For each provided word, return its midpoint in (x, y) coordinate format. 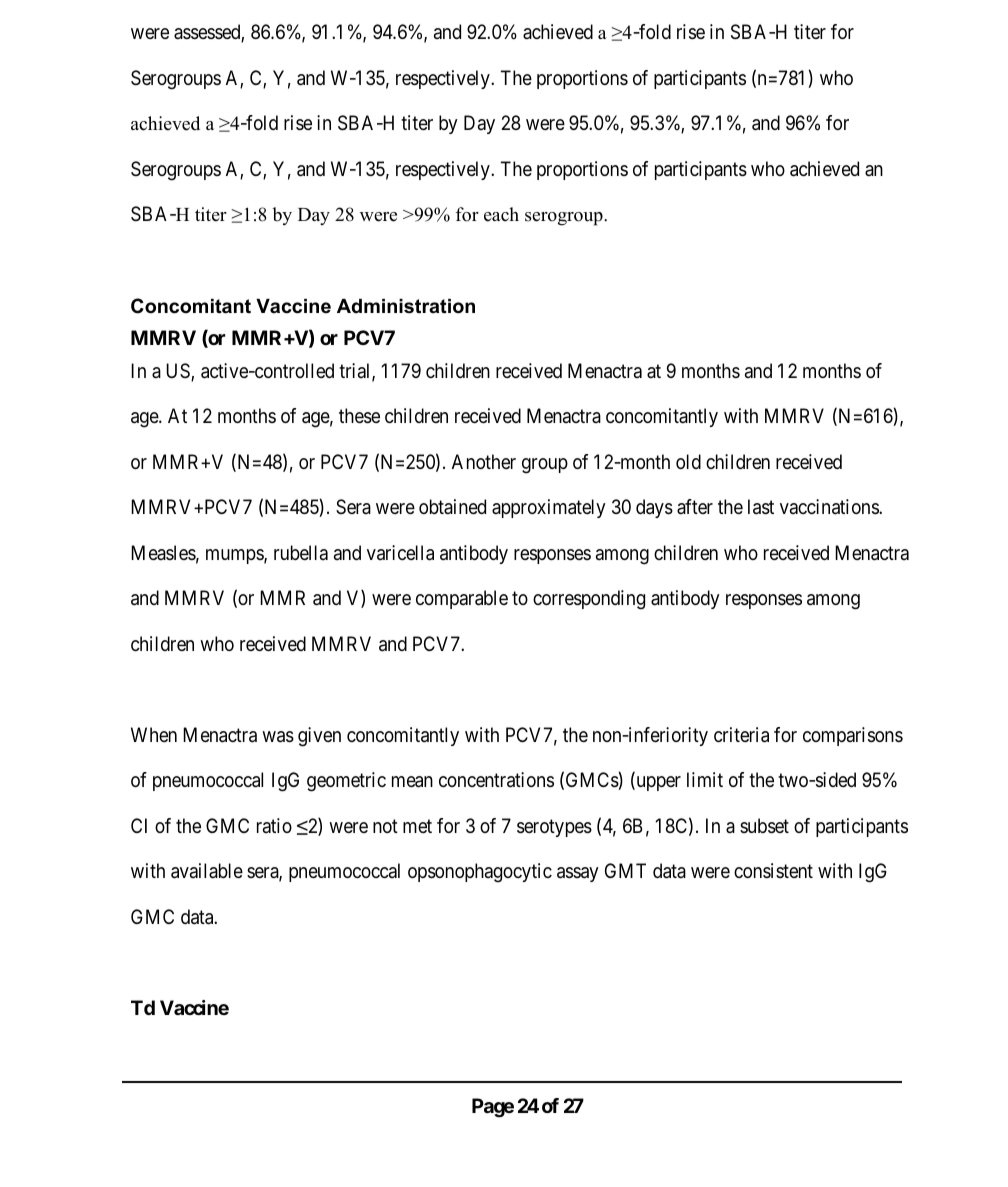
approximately (549, 508)
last (761, 507)
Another (484, 461)
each (501, 214)
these (359, 416)
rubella (301, 552)
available (207, 871)
